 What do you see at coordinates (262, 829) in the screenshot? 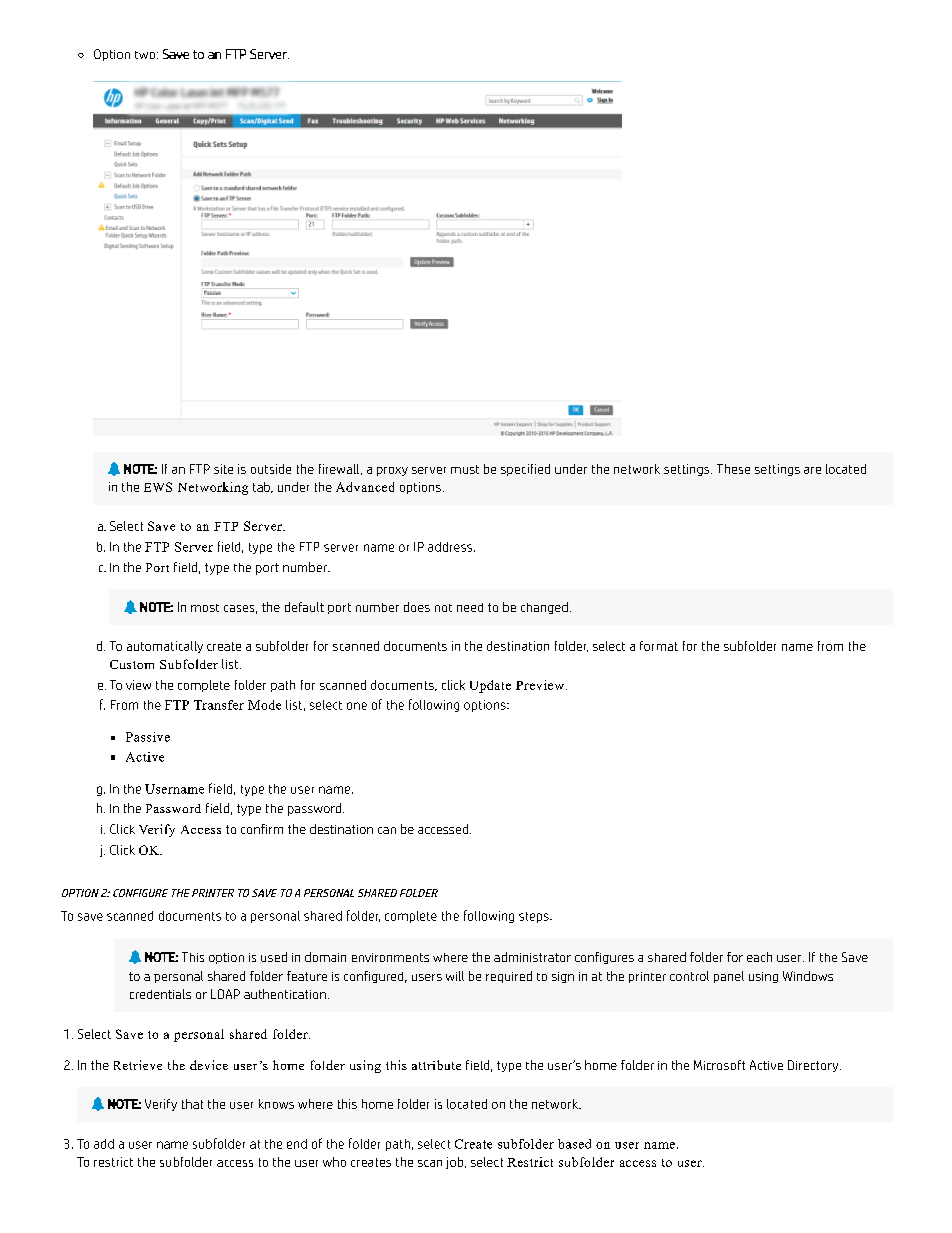
I see `confirm` at bounding box center [262, 829].
